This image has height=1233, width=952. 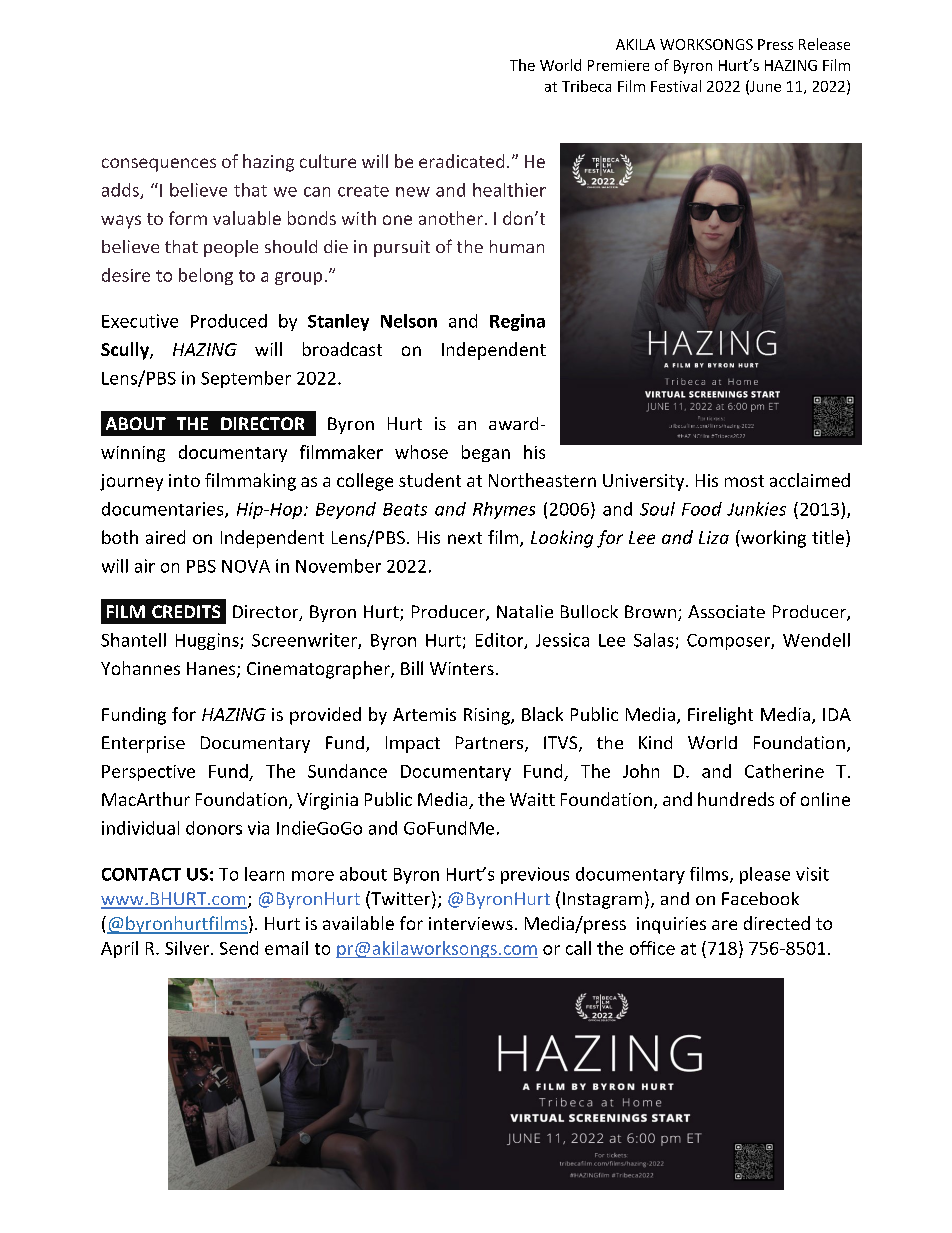 What do you see at coordinates (784, 771) in the image?
I see `Catherine` at bounding box center [784, 771].
